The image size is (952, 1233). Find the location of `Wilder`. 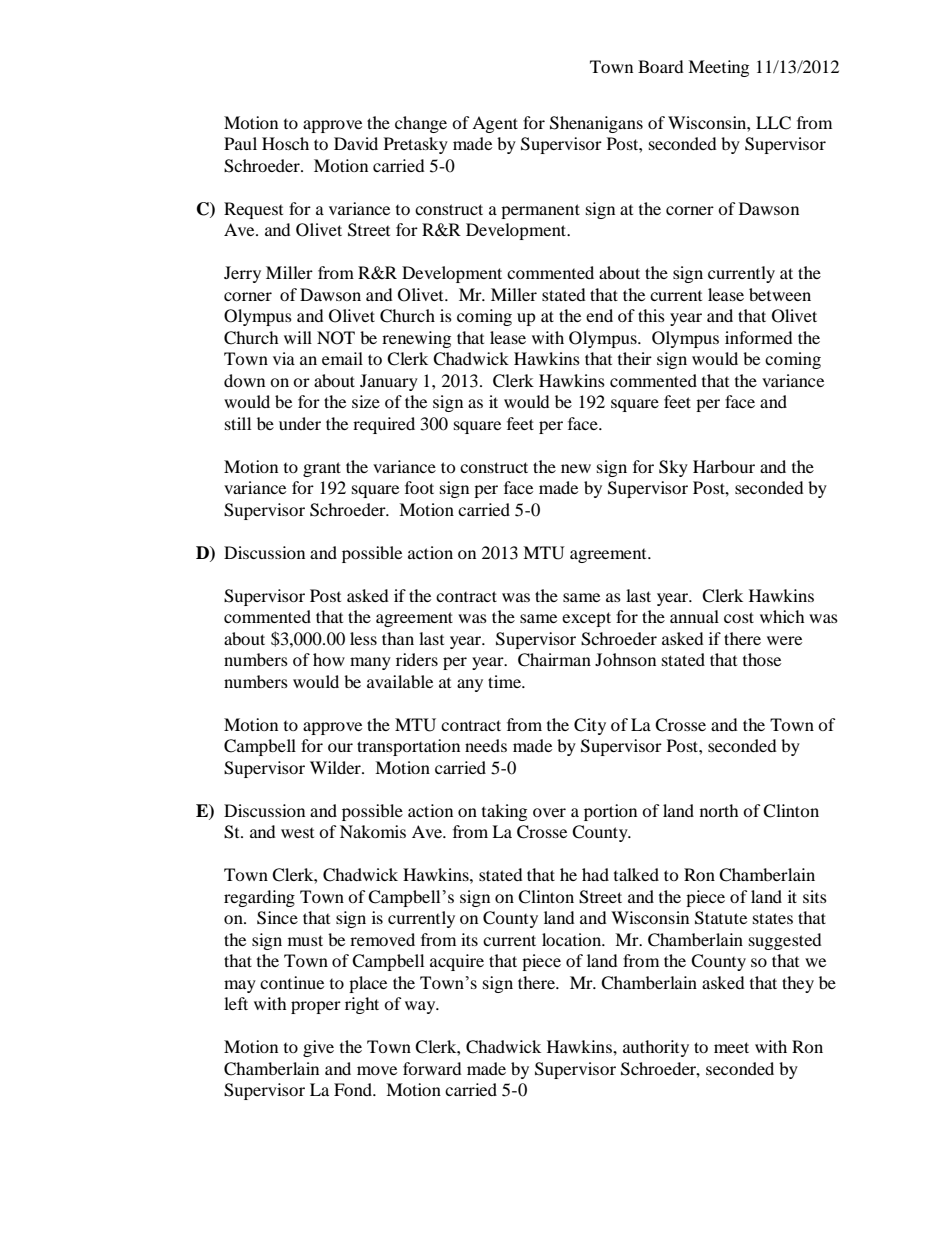

Wilder is located at coordinates (336, 767).
